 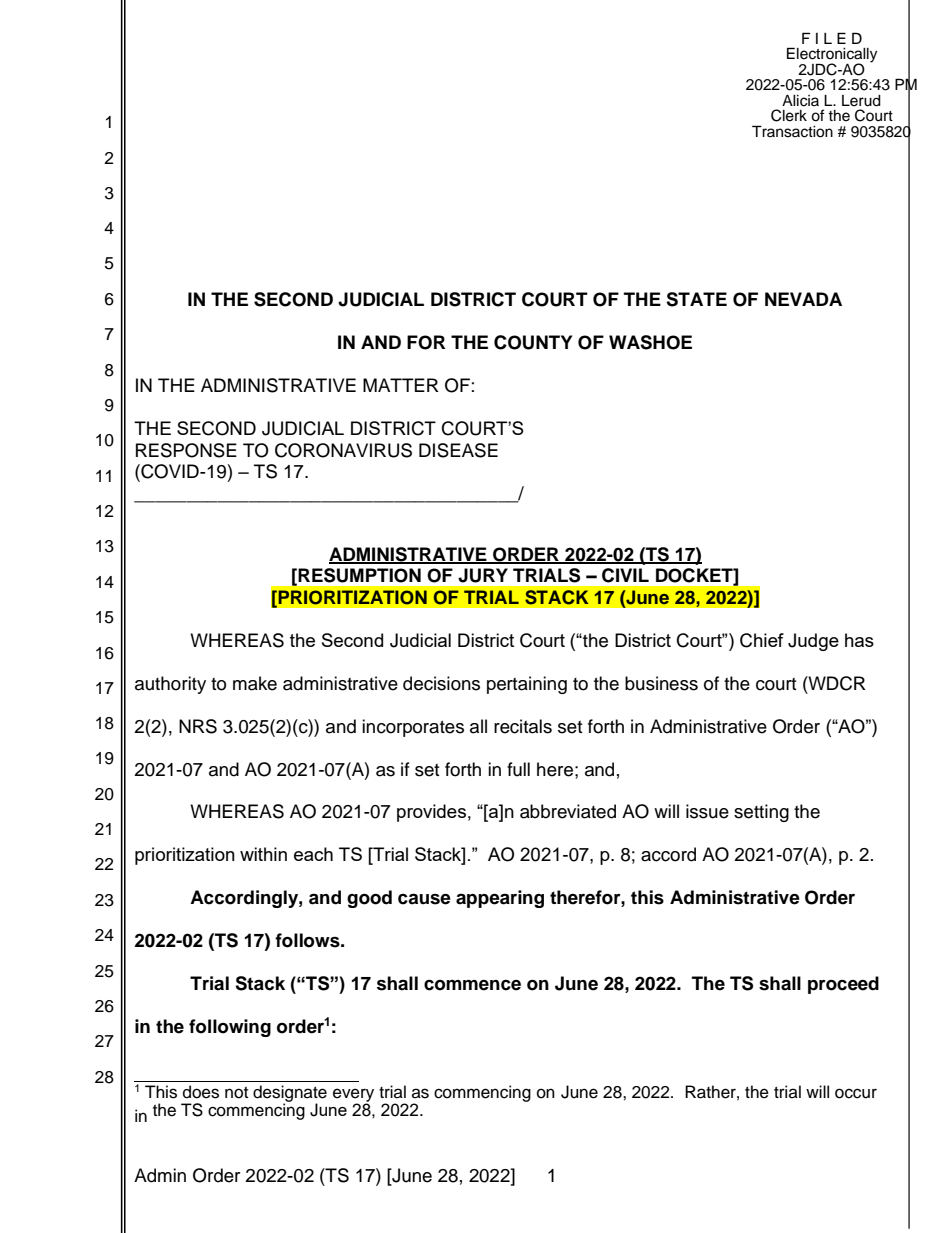 What do you see at coordinates (472, 985) in the image?
I see `commence` at bounding box center [472, 985].
